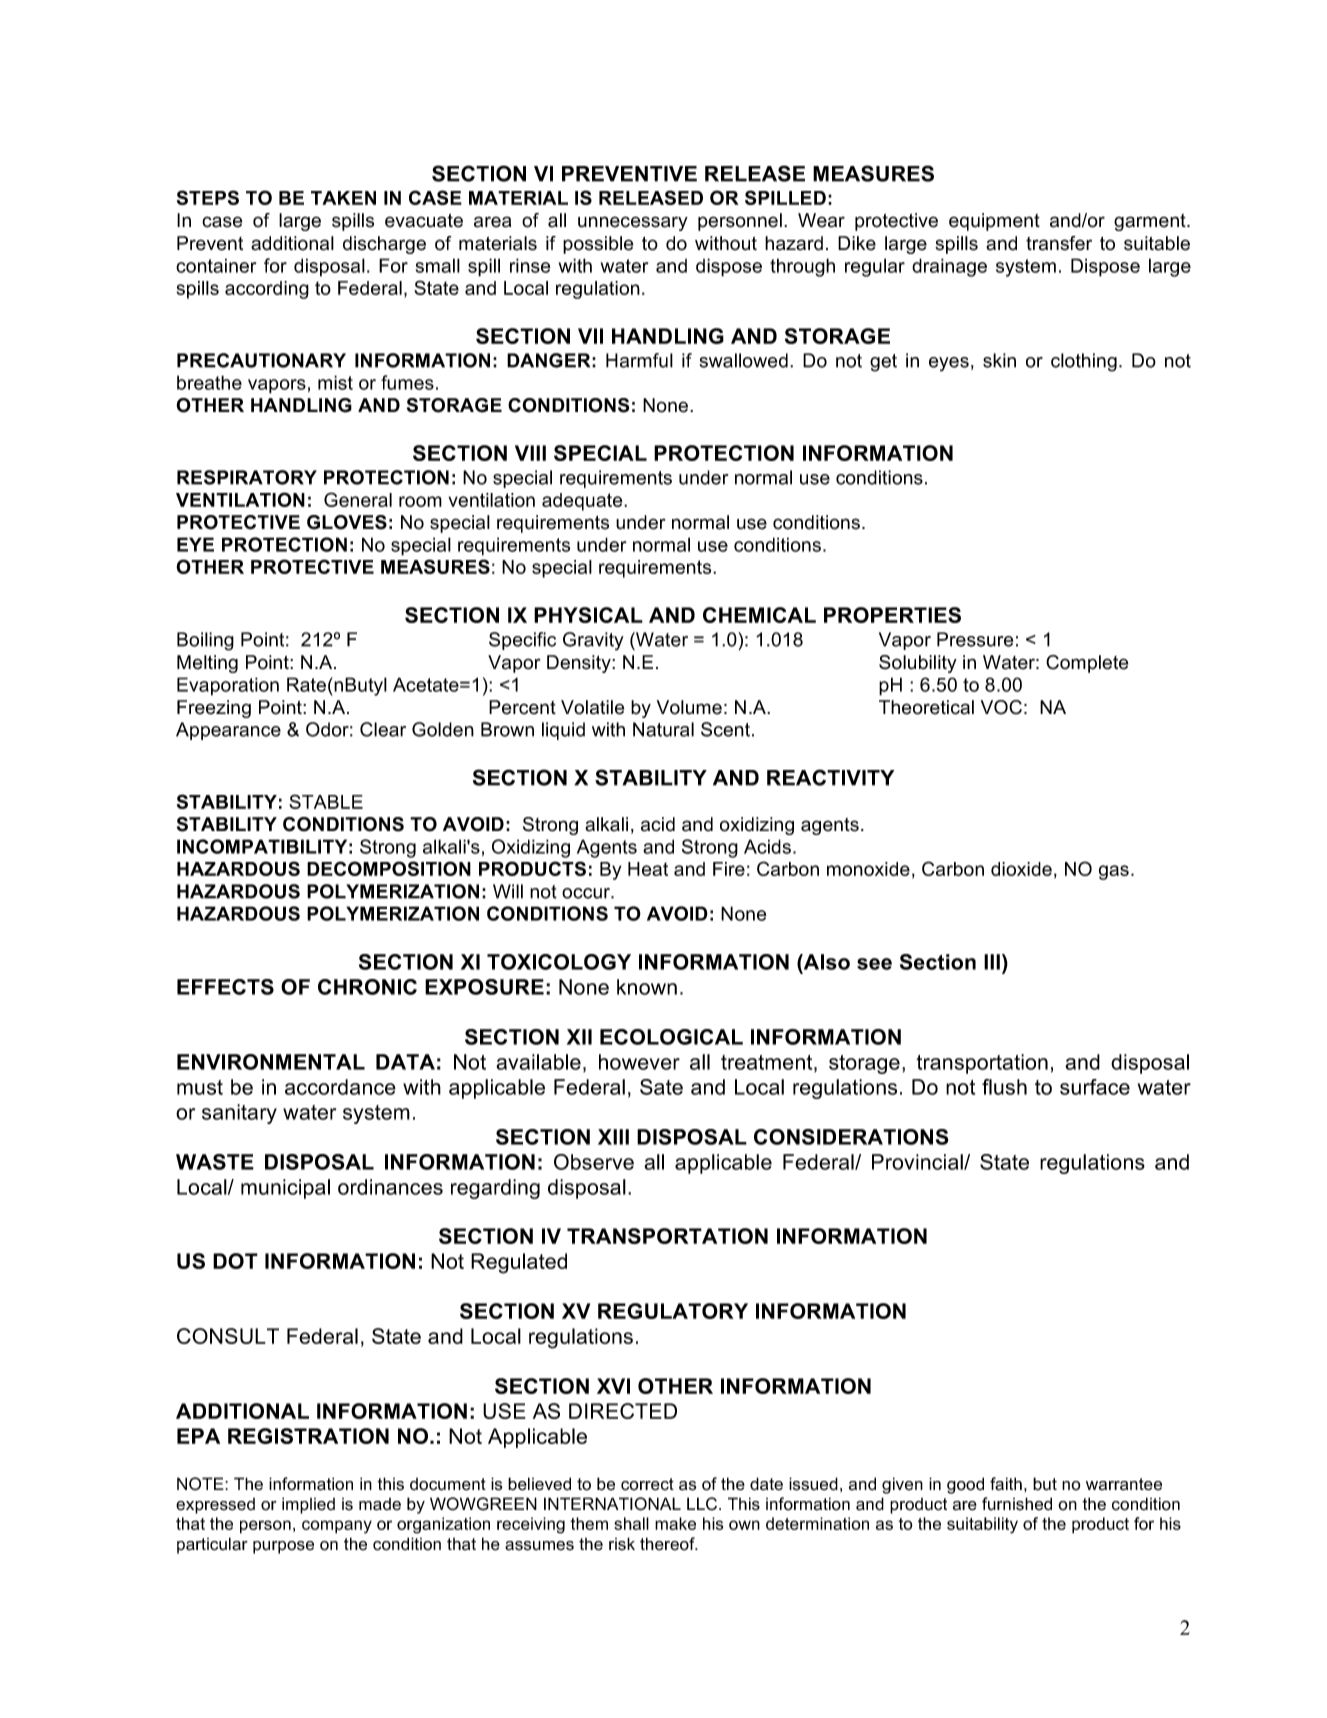  What do you see at coordinates (648, 869) in the screenshot?
I see `Heat` at bounding box center [648, 869].
